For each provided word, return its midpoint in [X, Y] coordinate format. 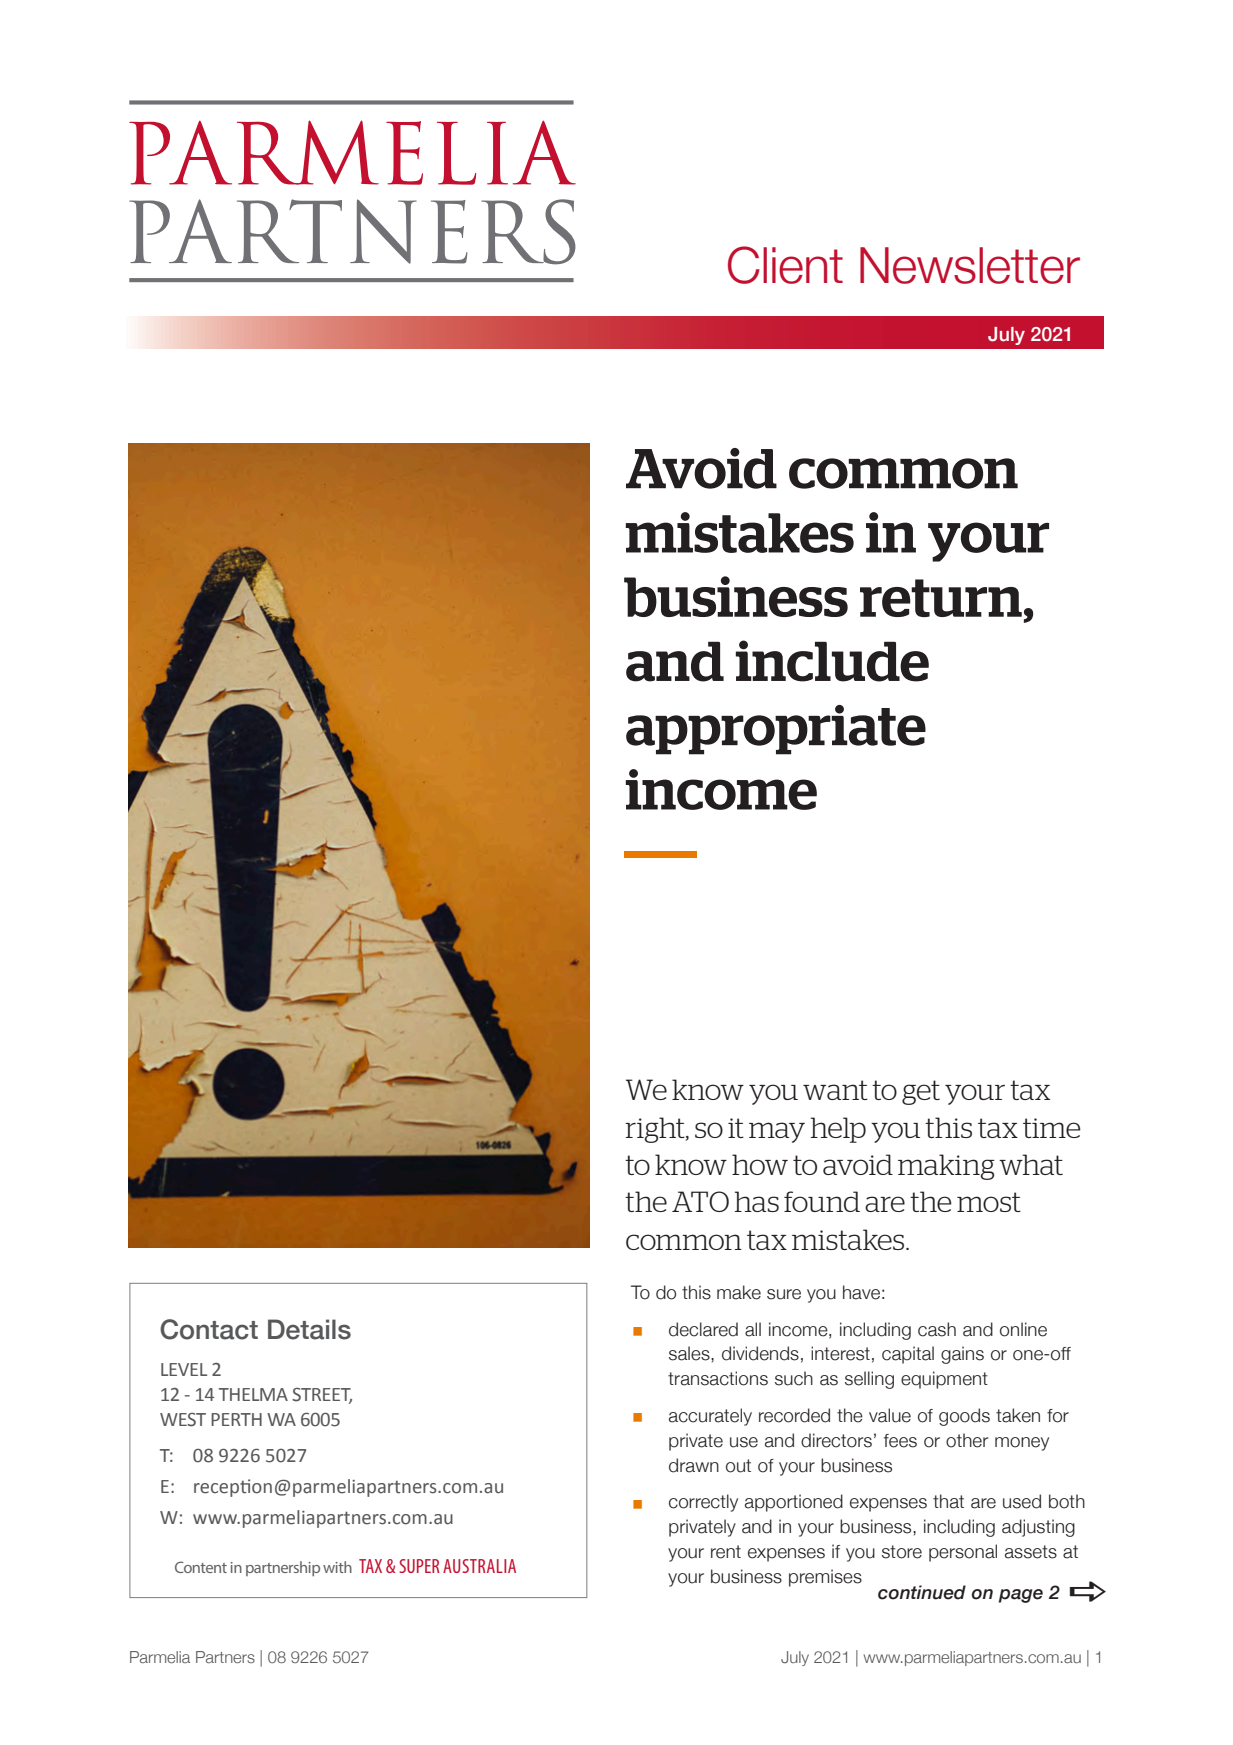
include [832, 661]
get [921, 1092]
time [1052, 1128]
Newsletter [970, 265]
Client [785, 265]
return [941, 598]
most [989, 1202]
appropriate [776, 730]
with [337, 1567]
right [656, 1130]
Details [309, 1329]
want [835, 1090]
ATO [700, 1201]
